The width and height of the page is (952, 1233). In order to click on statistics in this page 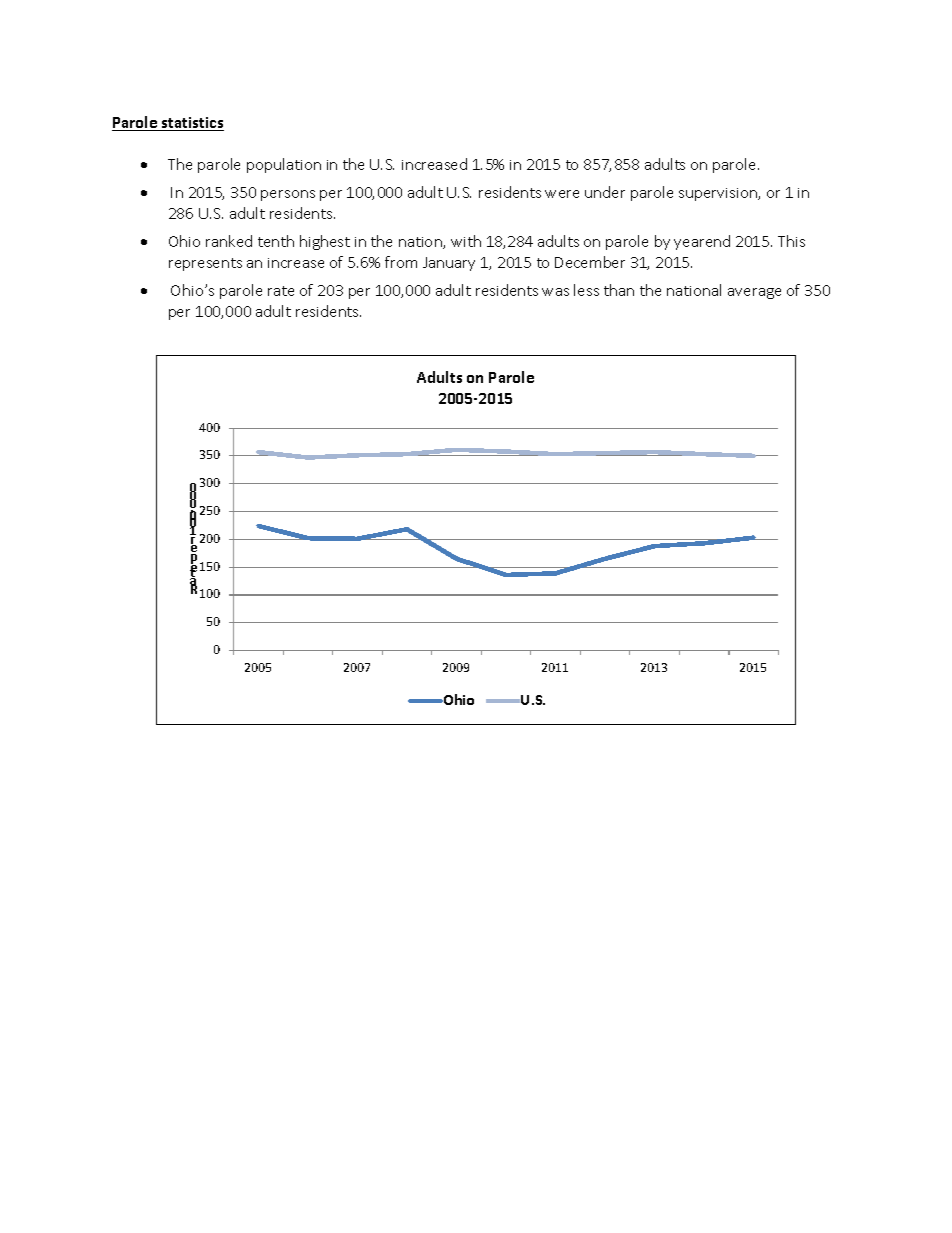, I will do `click(192, 124)`.
